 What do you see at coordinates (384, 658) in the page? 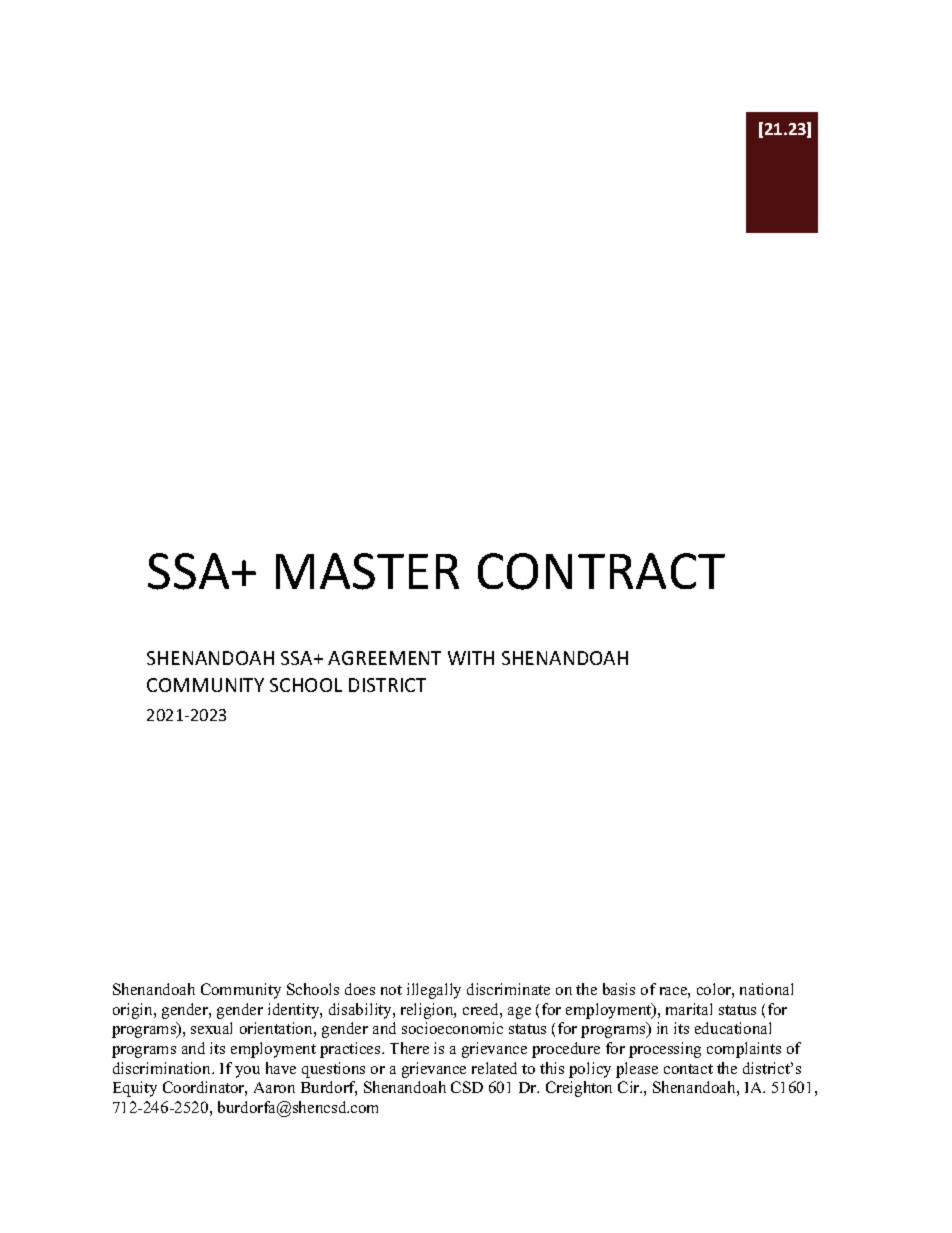
I see `AGREEMENT` at bounding box center [384, 658].
